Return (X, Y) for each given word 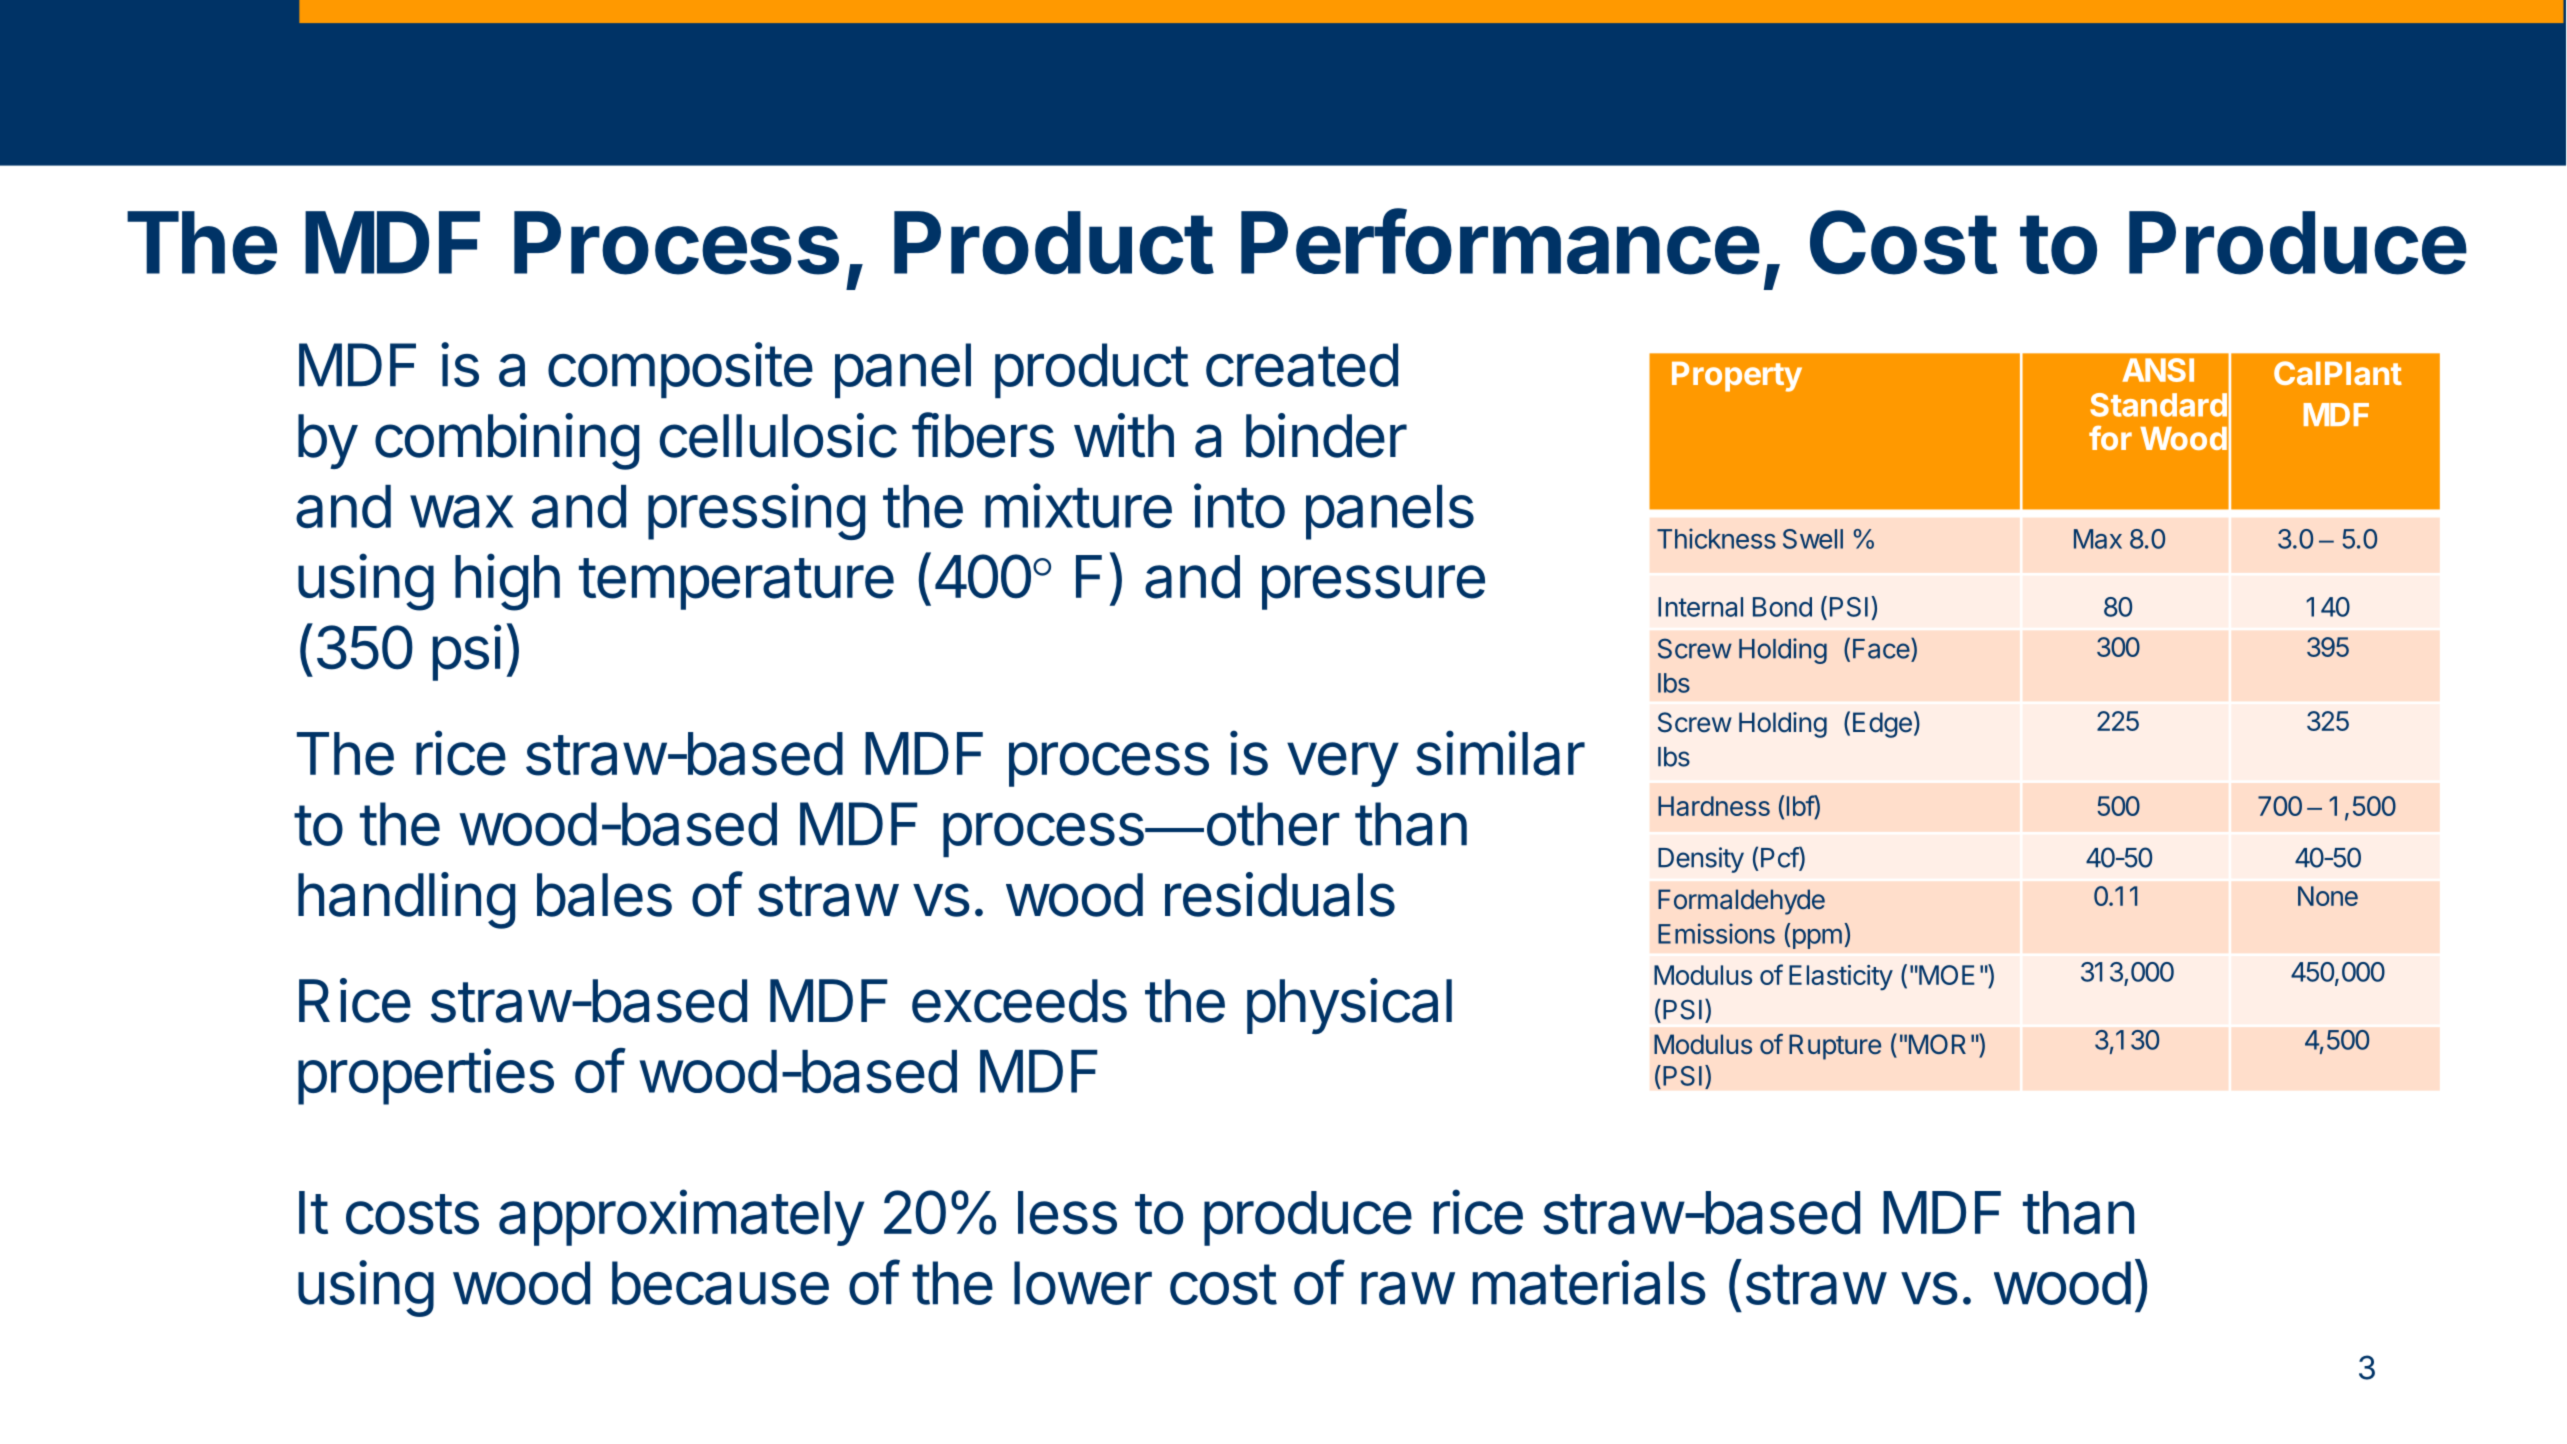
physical (1349, 1006)
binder (1326, 435)
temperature (736, 584)
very (1342, 764)
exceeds (1019, 1001)
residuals (1280, 894)
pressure (1373, 587)
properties (426, 1076)
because (720, 1283)
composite (680, 370)
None (2328, 896)
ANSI (2158, 370)
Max (2098, 539)
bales (604, 895)
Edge (1882, 725)
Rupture (1835, 1047)
